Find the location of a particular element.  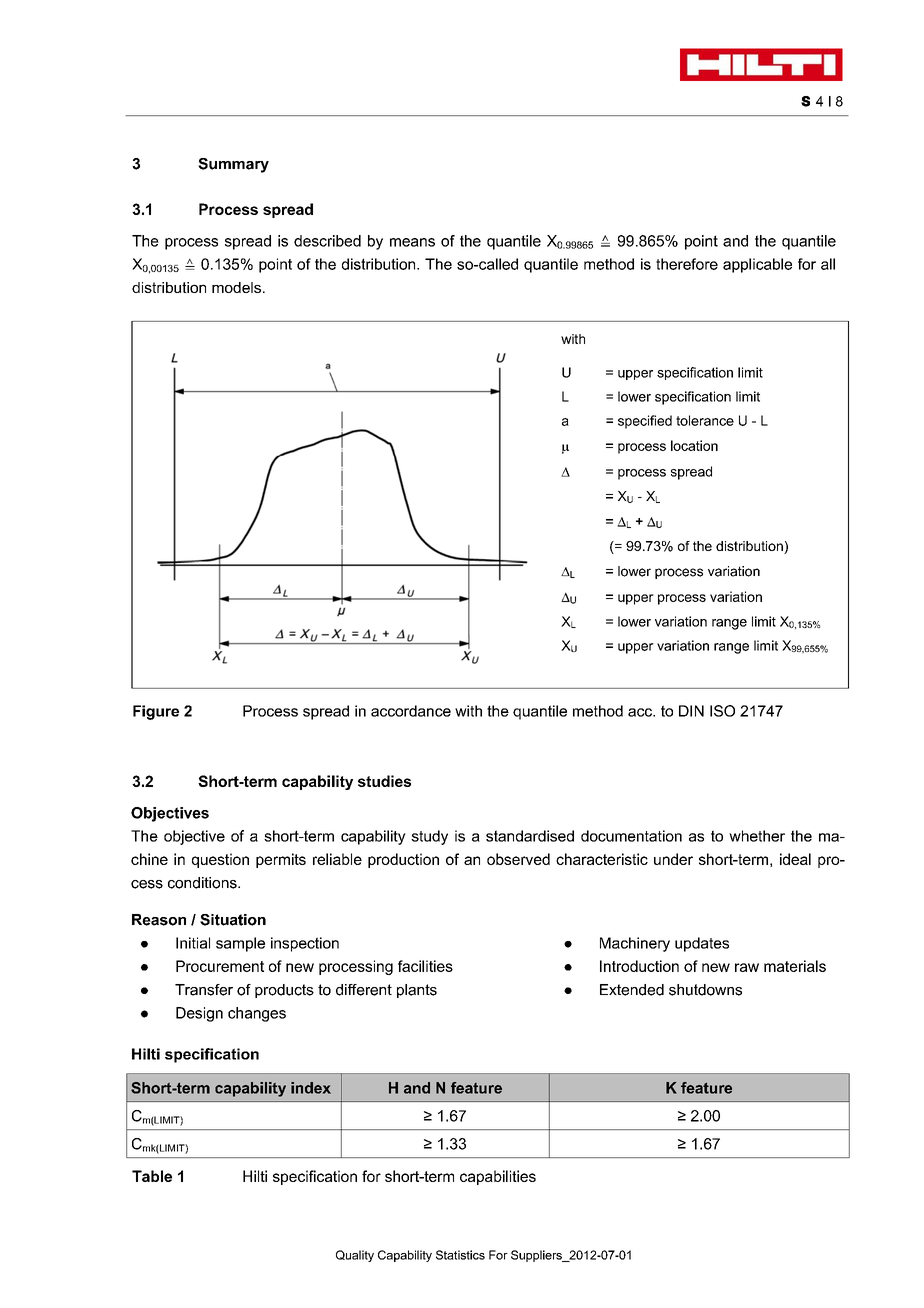

raw is located at coordinates (747, 967).
